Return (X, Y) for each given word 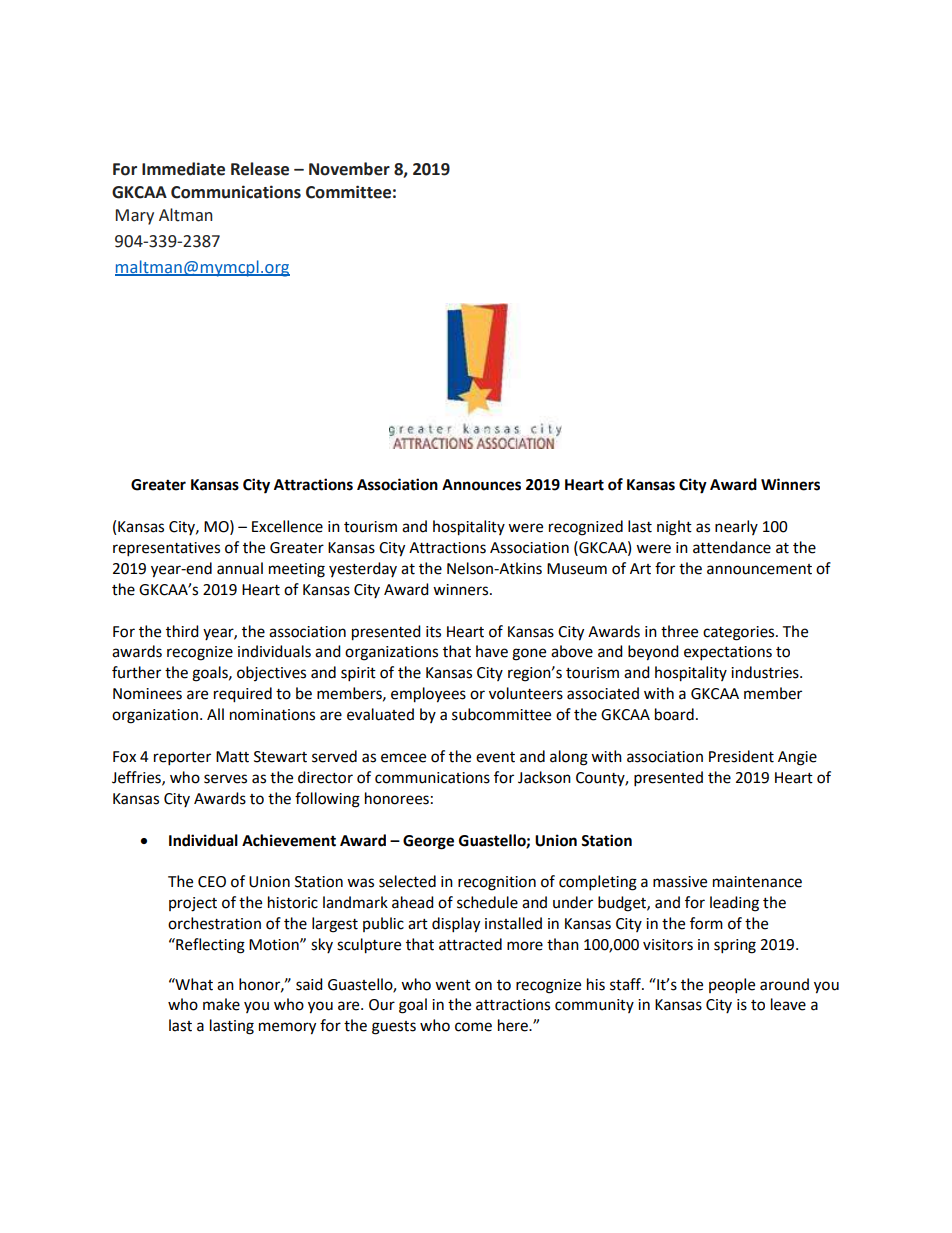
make (221, 1004)
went (453, 985)
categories (740, 633)
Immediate (183, 169)
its (433, 632)
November (349, 169)
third (182, 631)
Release (260, 169)
